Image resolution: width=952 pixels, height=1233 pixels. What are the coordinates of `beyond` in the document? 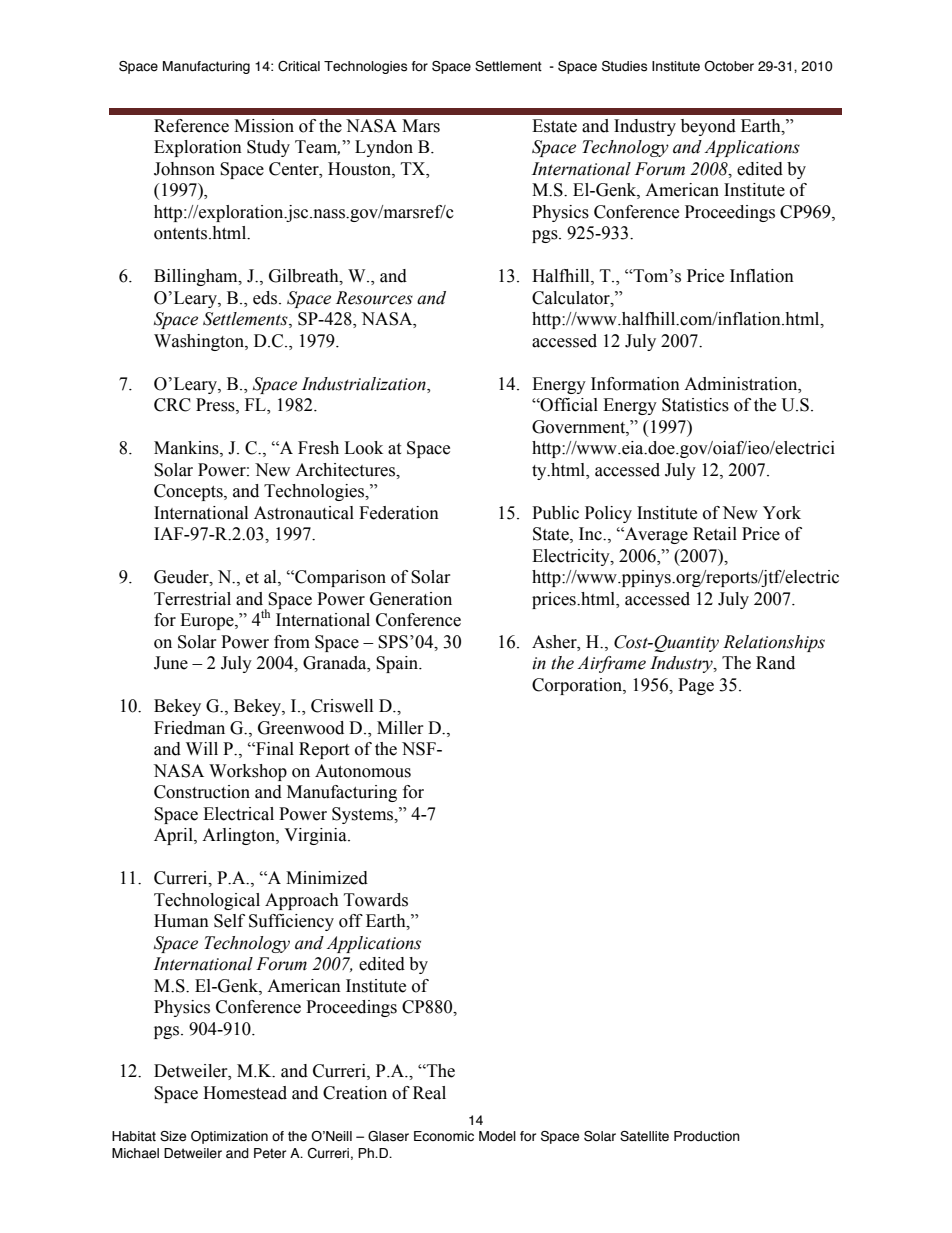 It's located at (708, 127).
